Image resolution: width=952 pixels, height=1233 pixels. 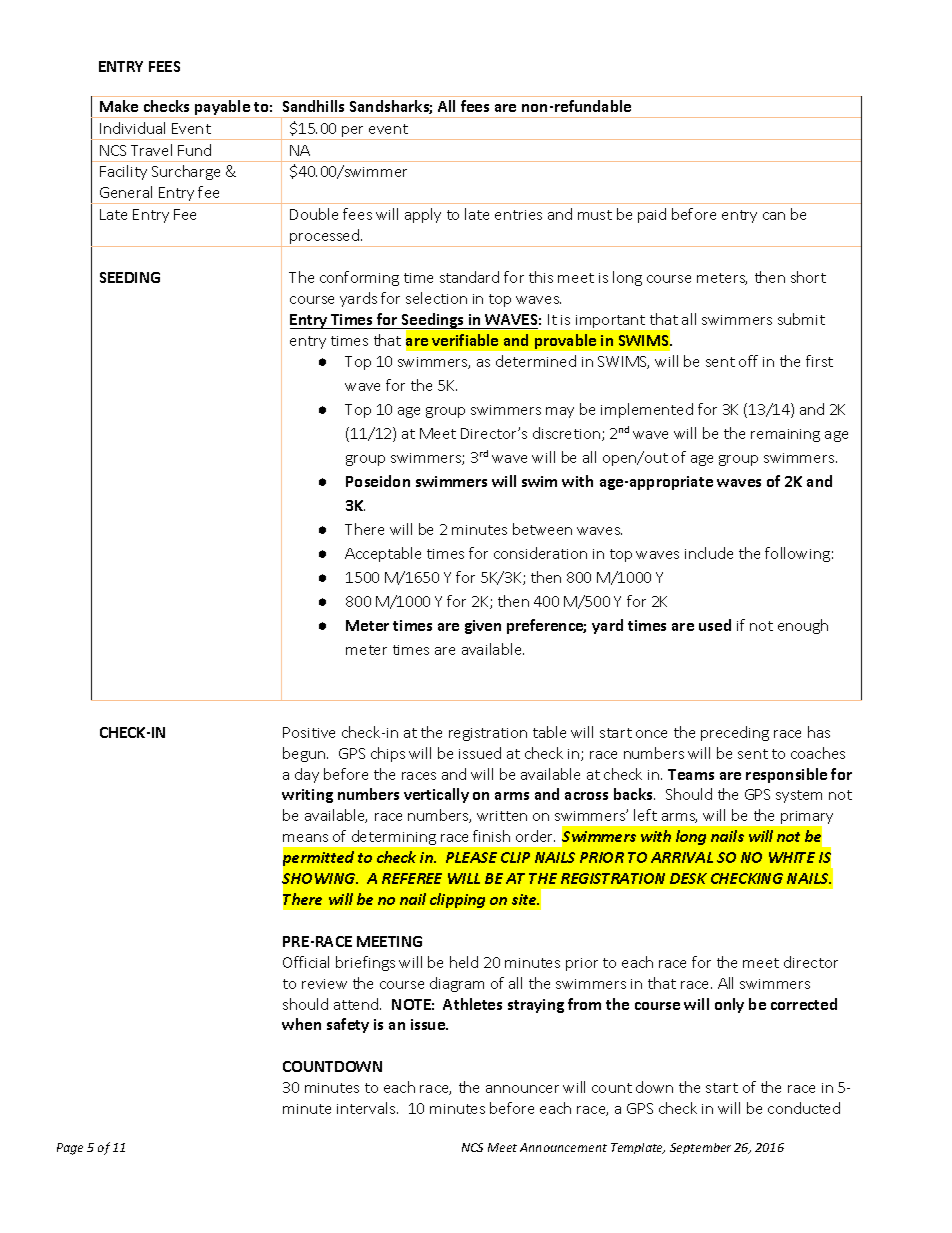 I want to click on used, so click(x=715, y=625).
